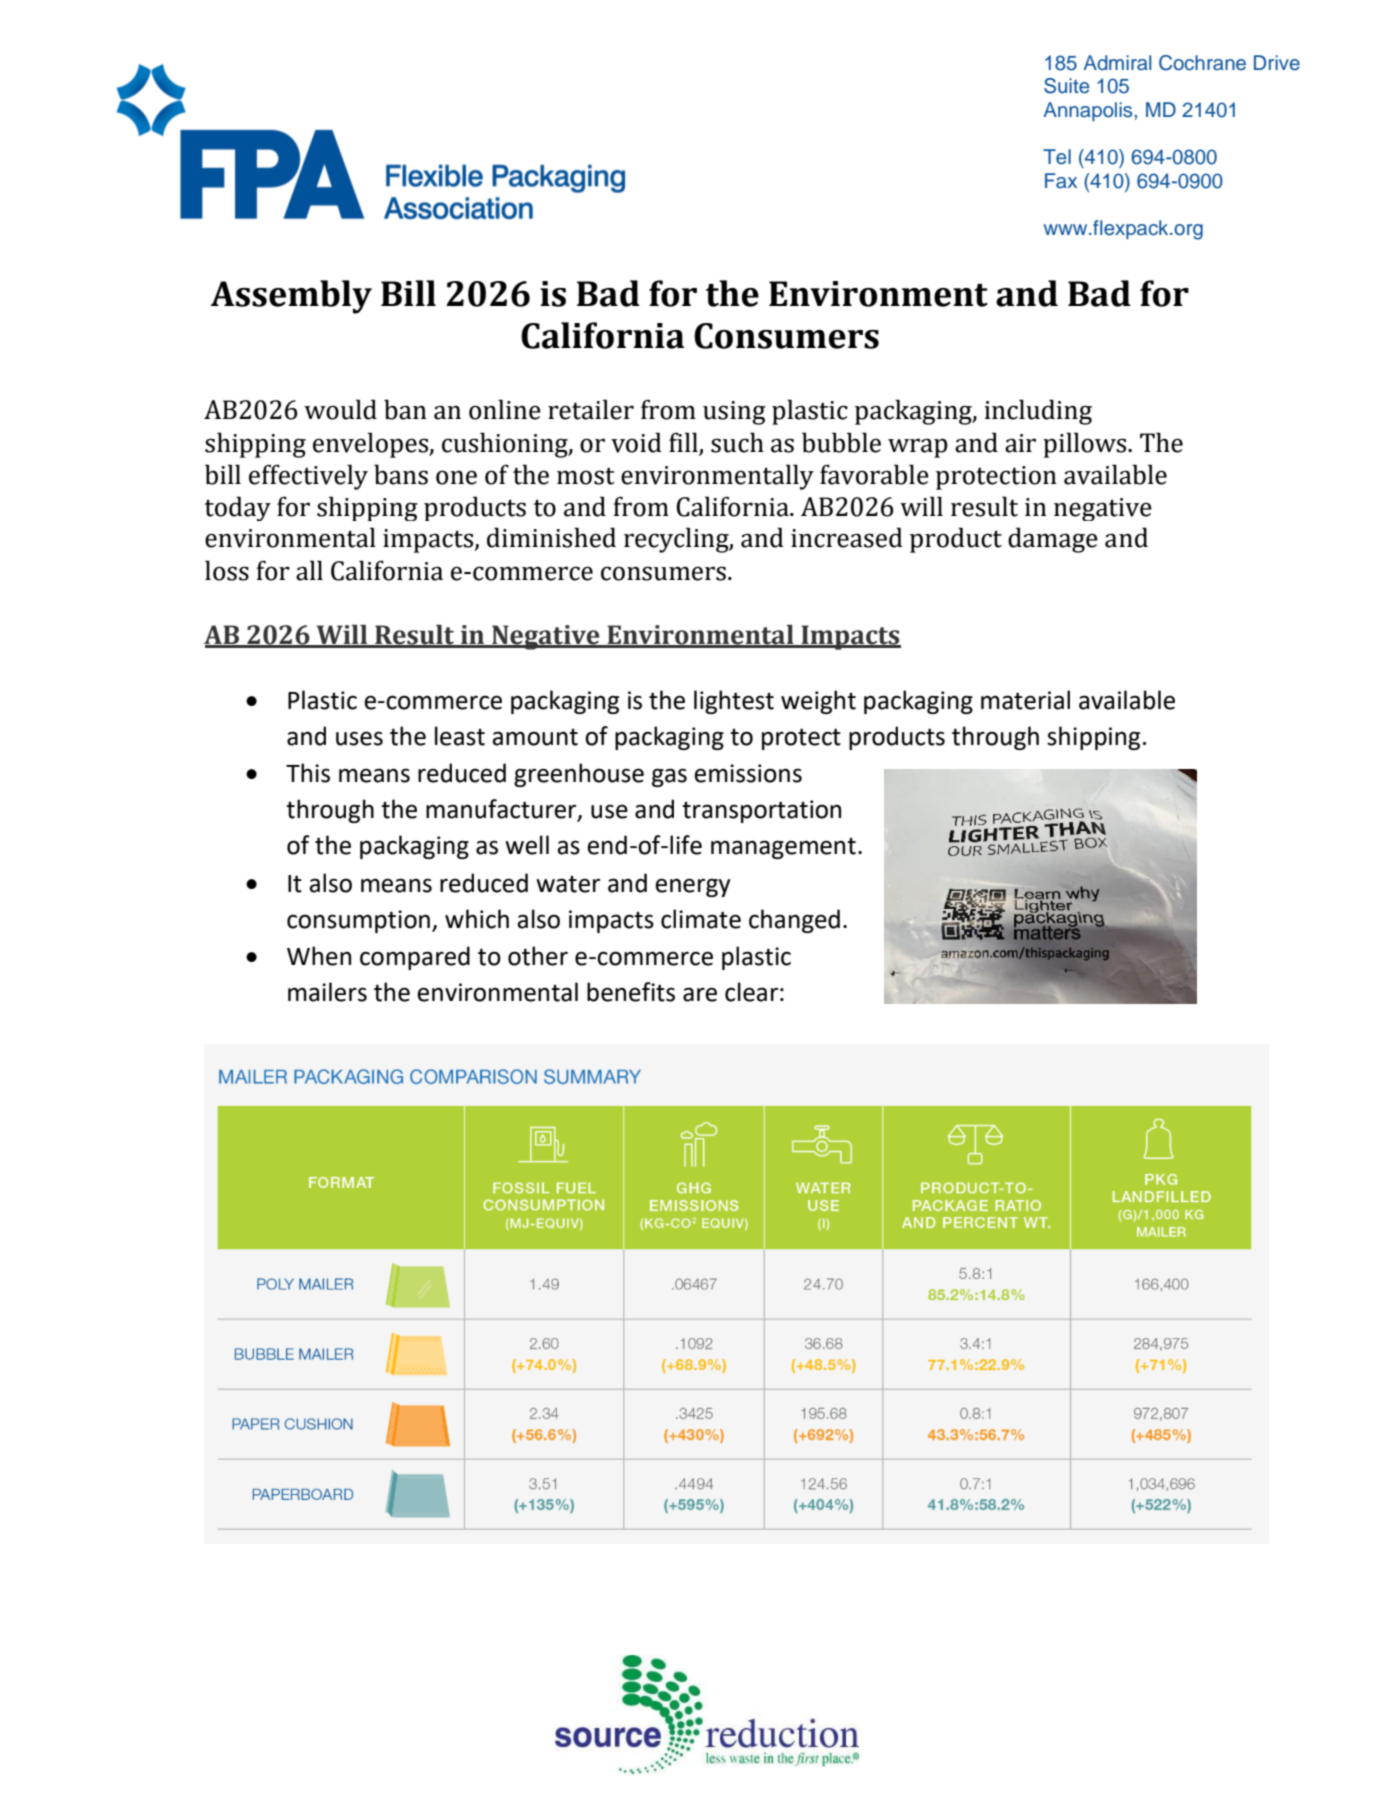  Describe the element at coordinates (1038, 412) in the image. I see `including` at that location.
